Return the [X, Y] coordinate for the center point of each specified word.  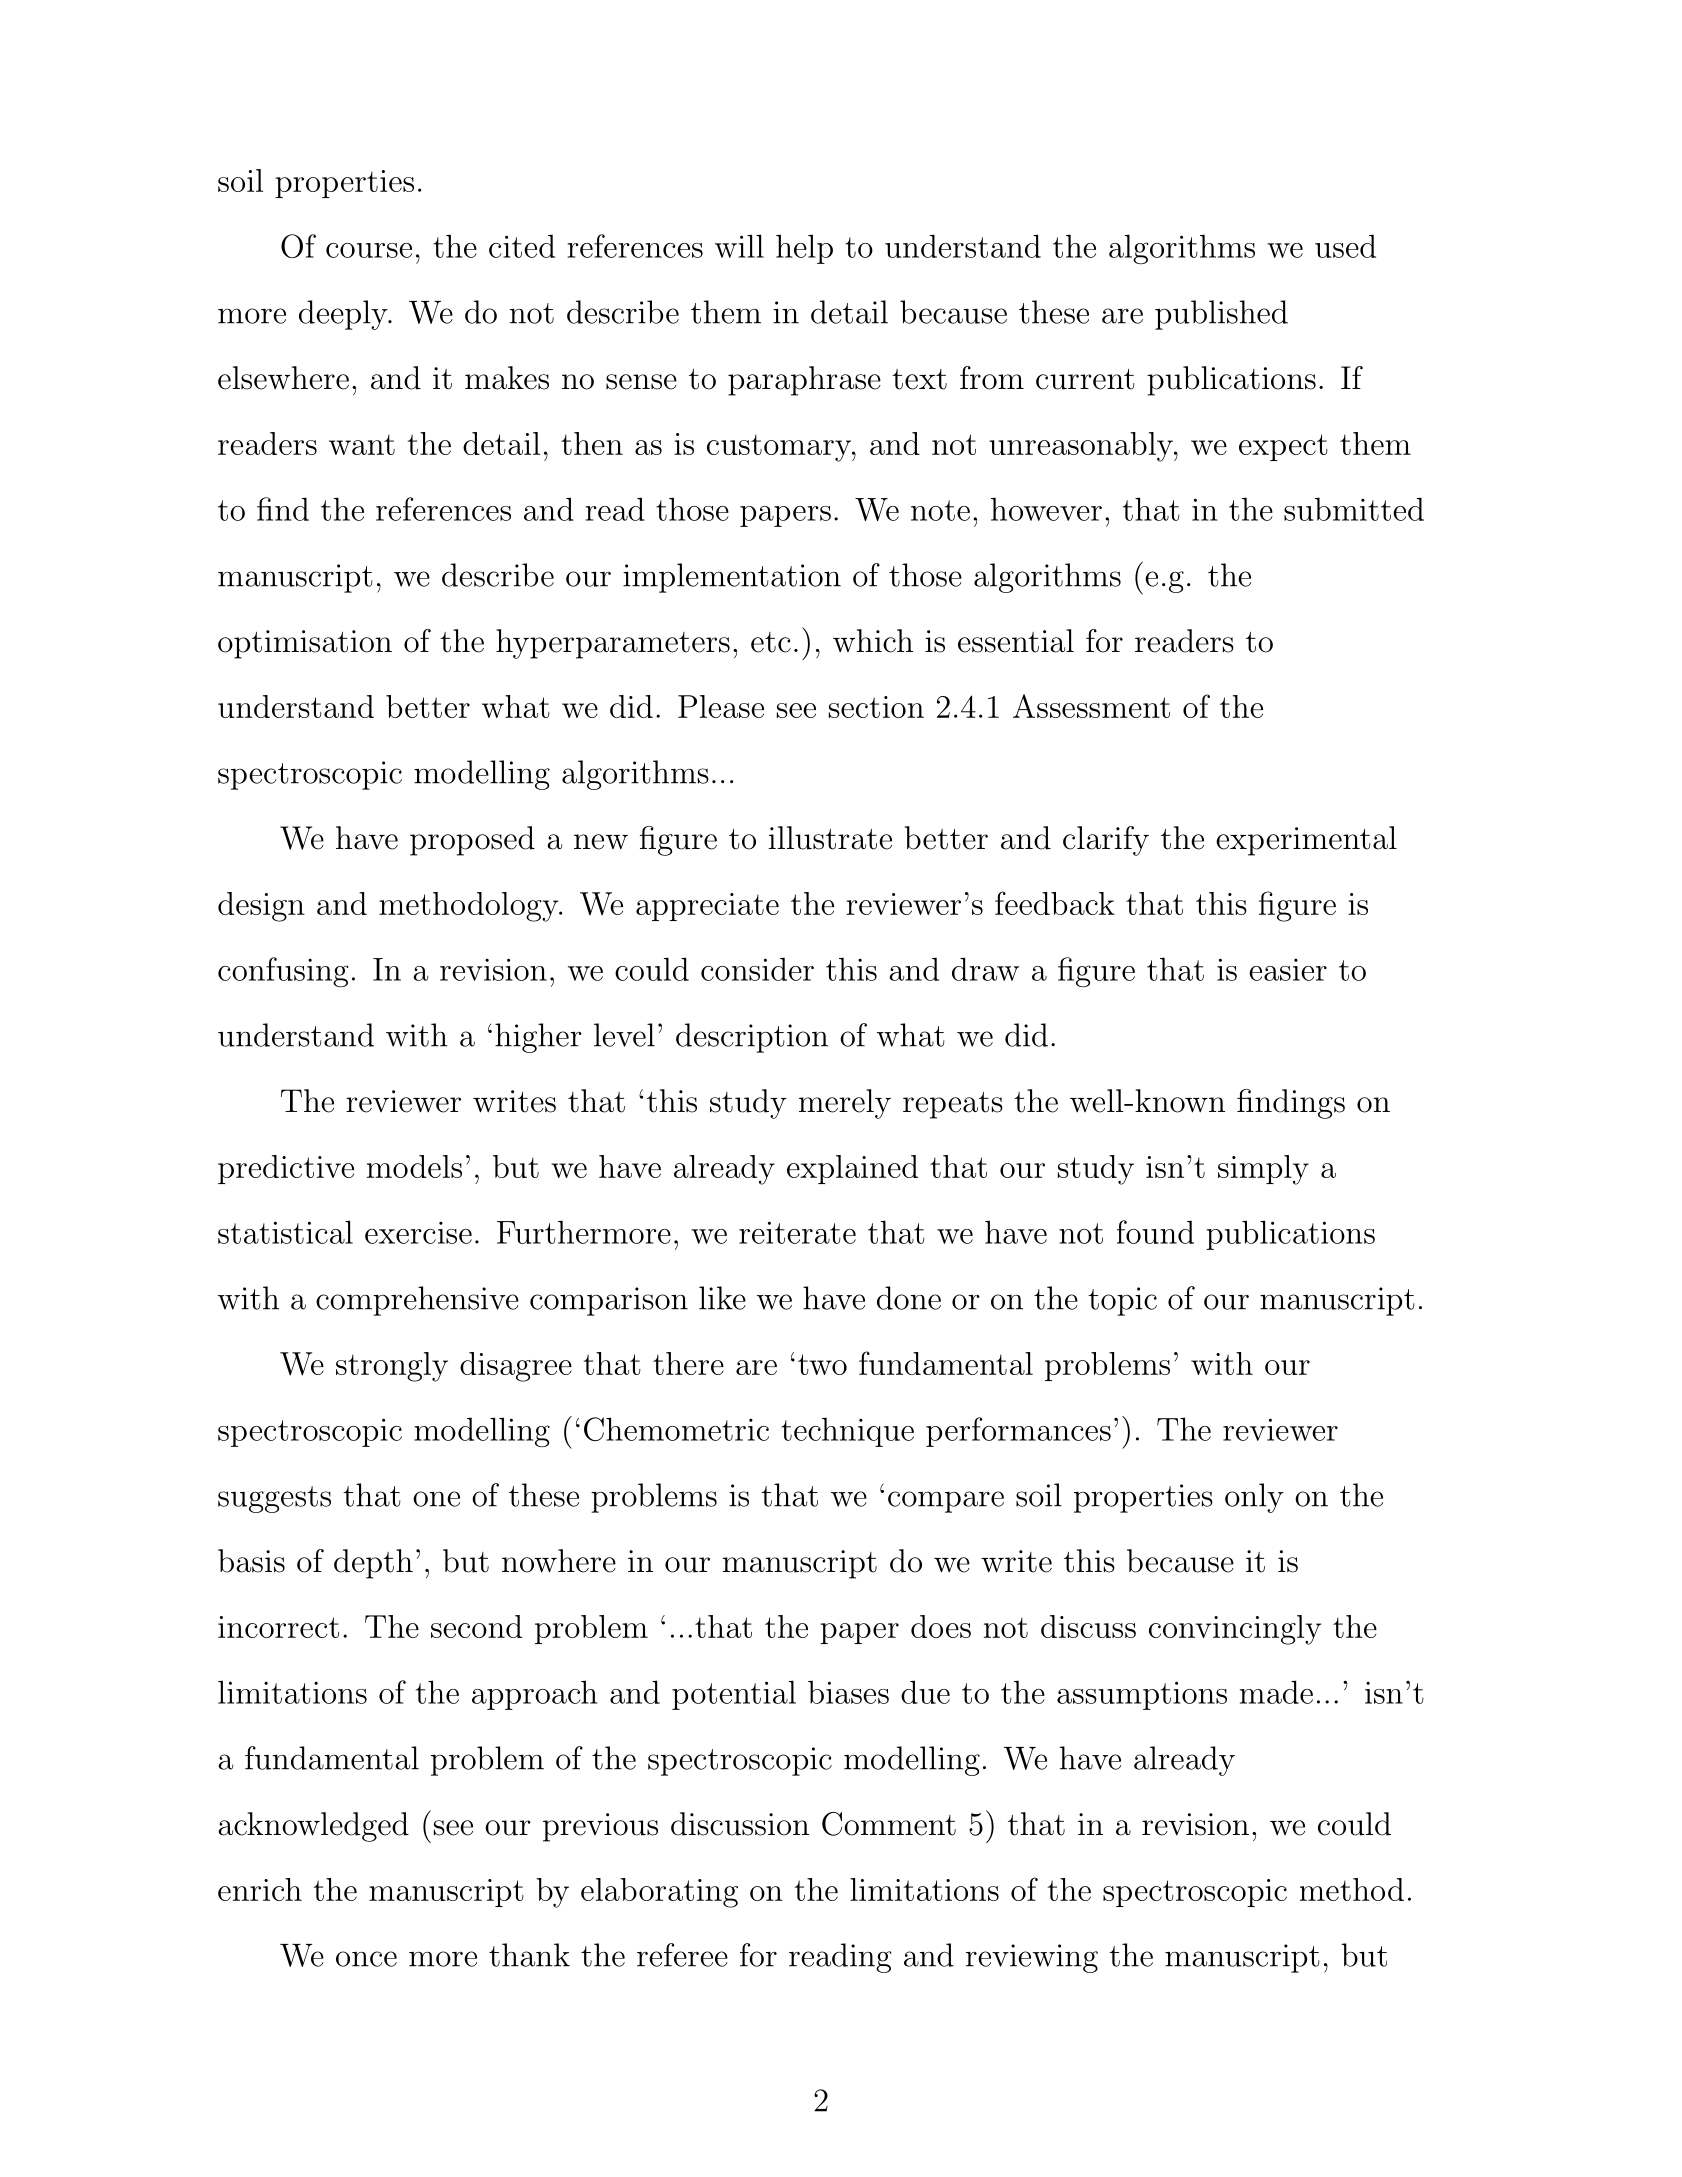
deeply [344, 315]
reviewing [1032, 1958]
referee [682, 1955]
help [804, 249]
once [366, 1959]
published [1221, 315]
